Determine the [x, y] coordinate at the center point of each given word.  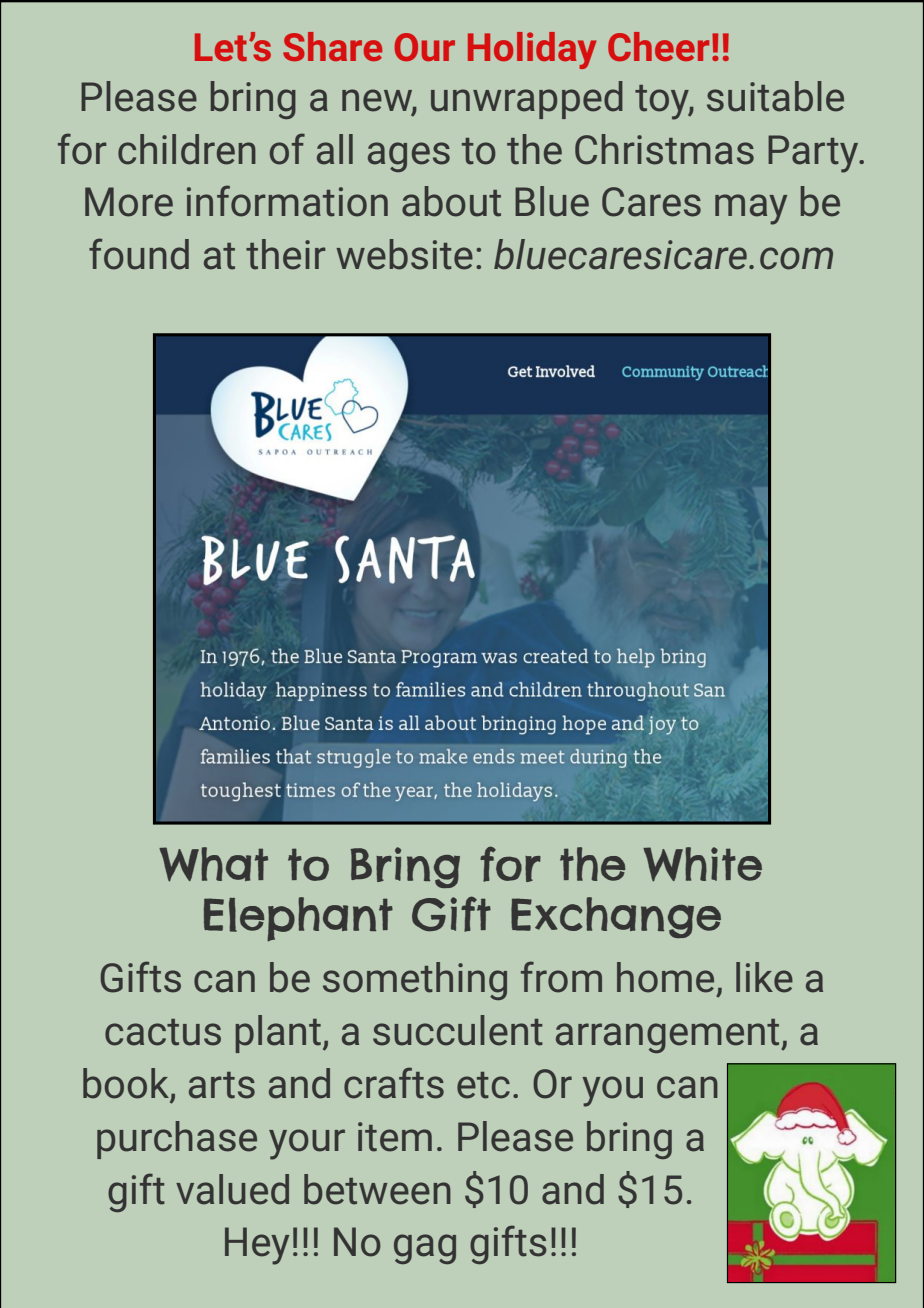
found [139, 254]
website [404, 254]
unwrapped [527, 100]
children [187, 149]
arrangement [669, 1036]
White [702, 864]
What [213, 864]
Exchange [616, 917]
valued [232, 1189]
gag [425, 1249]
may [751, 209]
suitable [775, 96]
